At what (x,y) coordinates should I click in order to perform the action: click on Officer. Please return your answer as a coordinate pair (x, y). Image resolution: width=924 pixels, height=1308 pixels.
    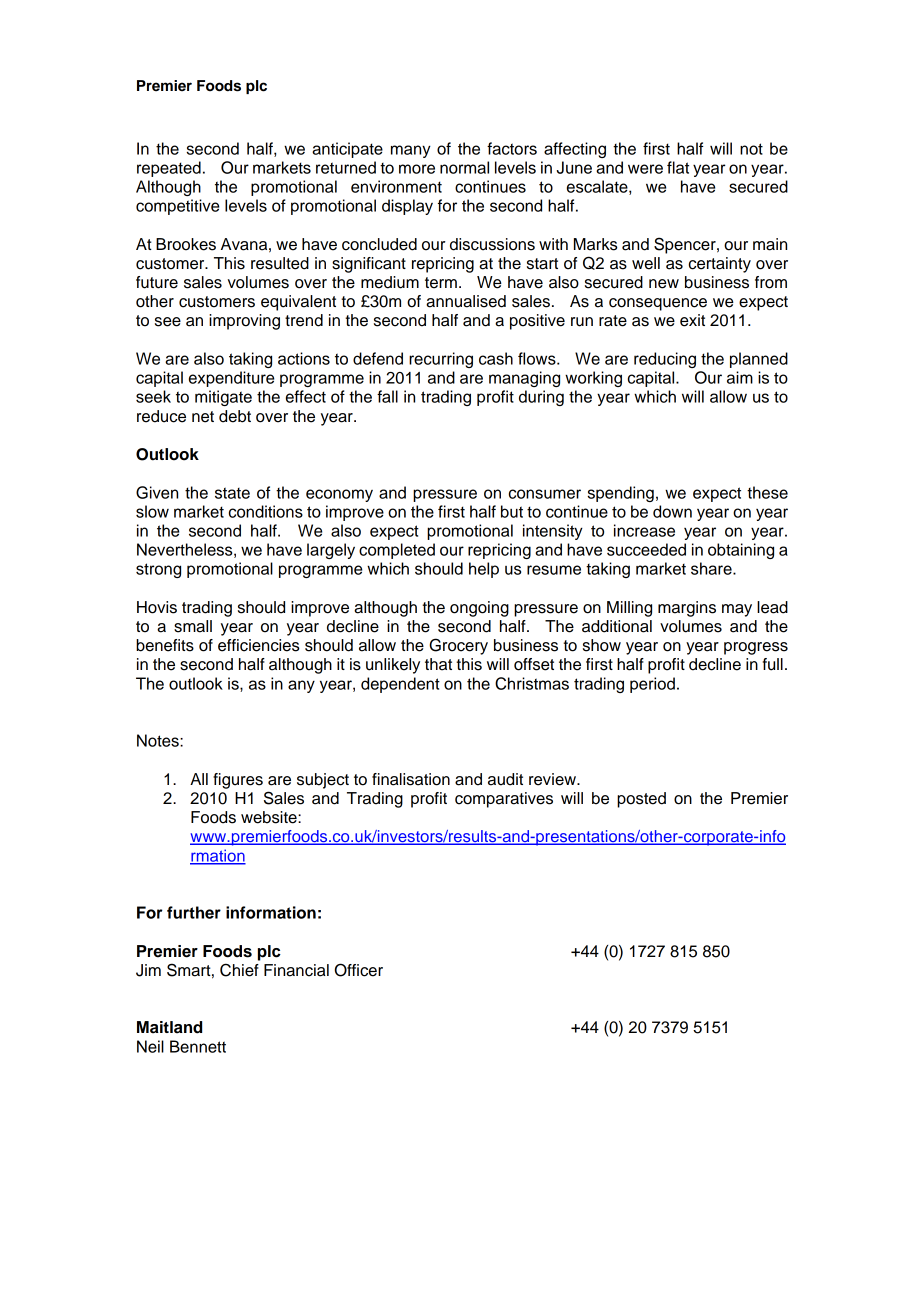
    Looking at the image, I should click on (359, 970).
